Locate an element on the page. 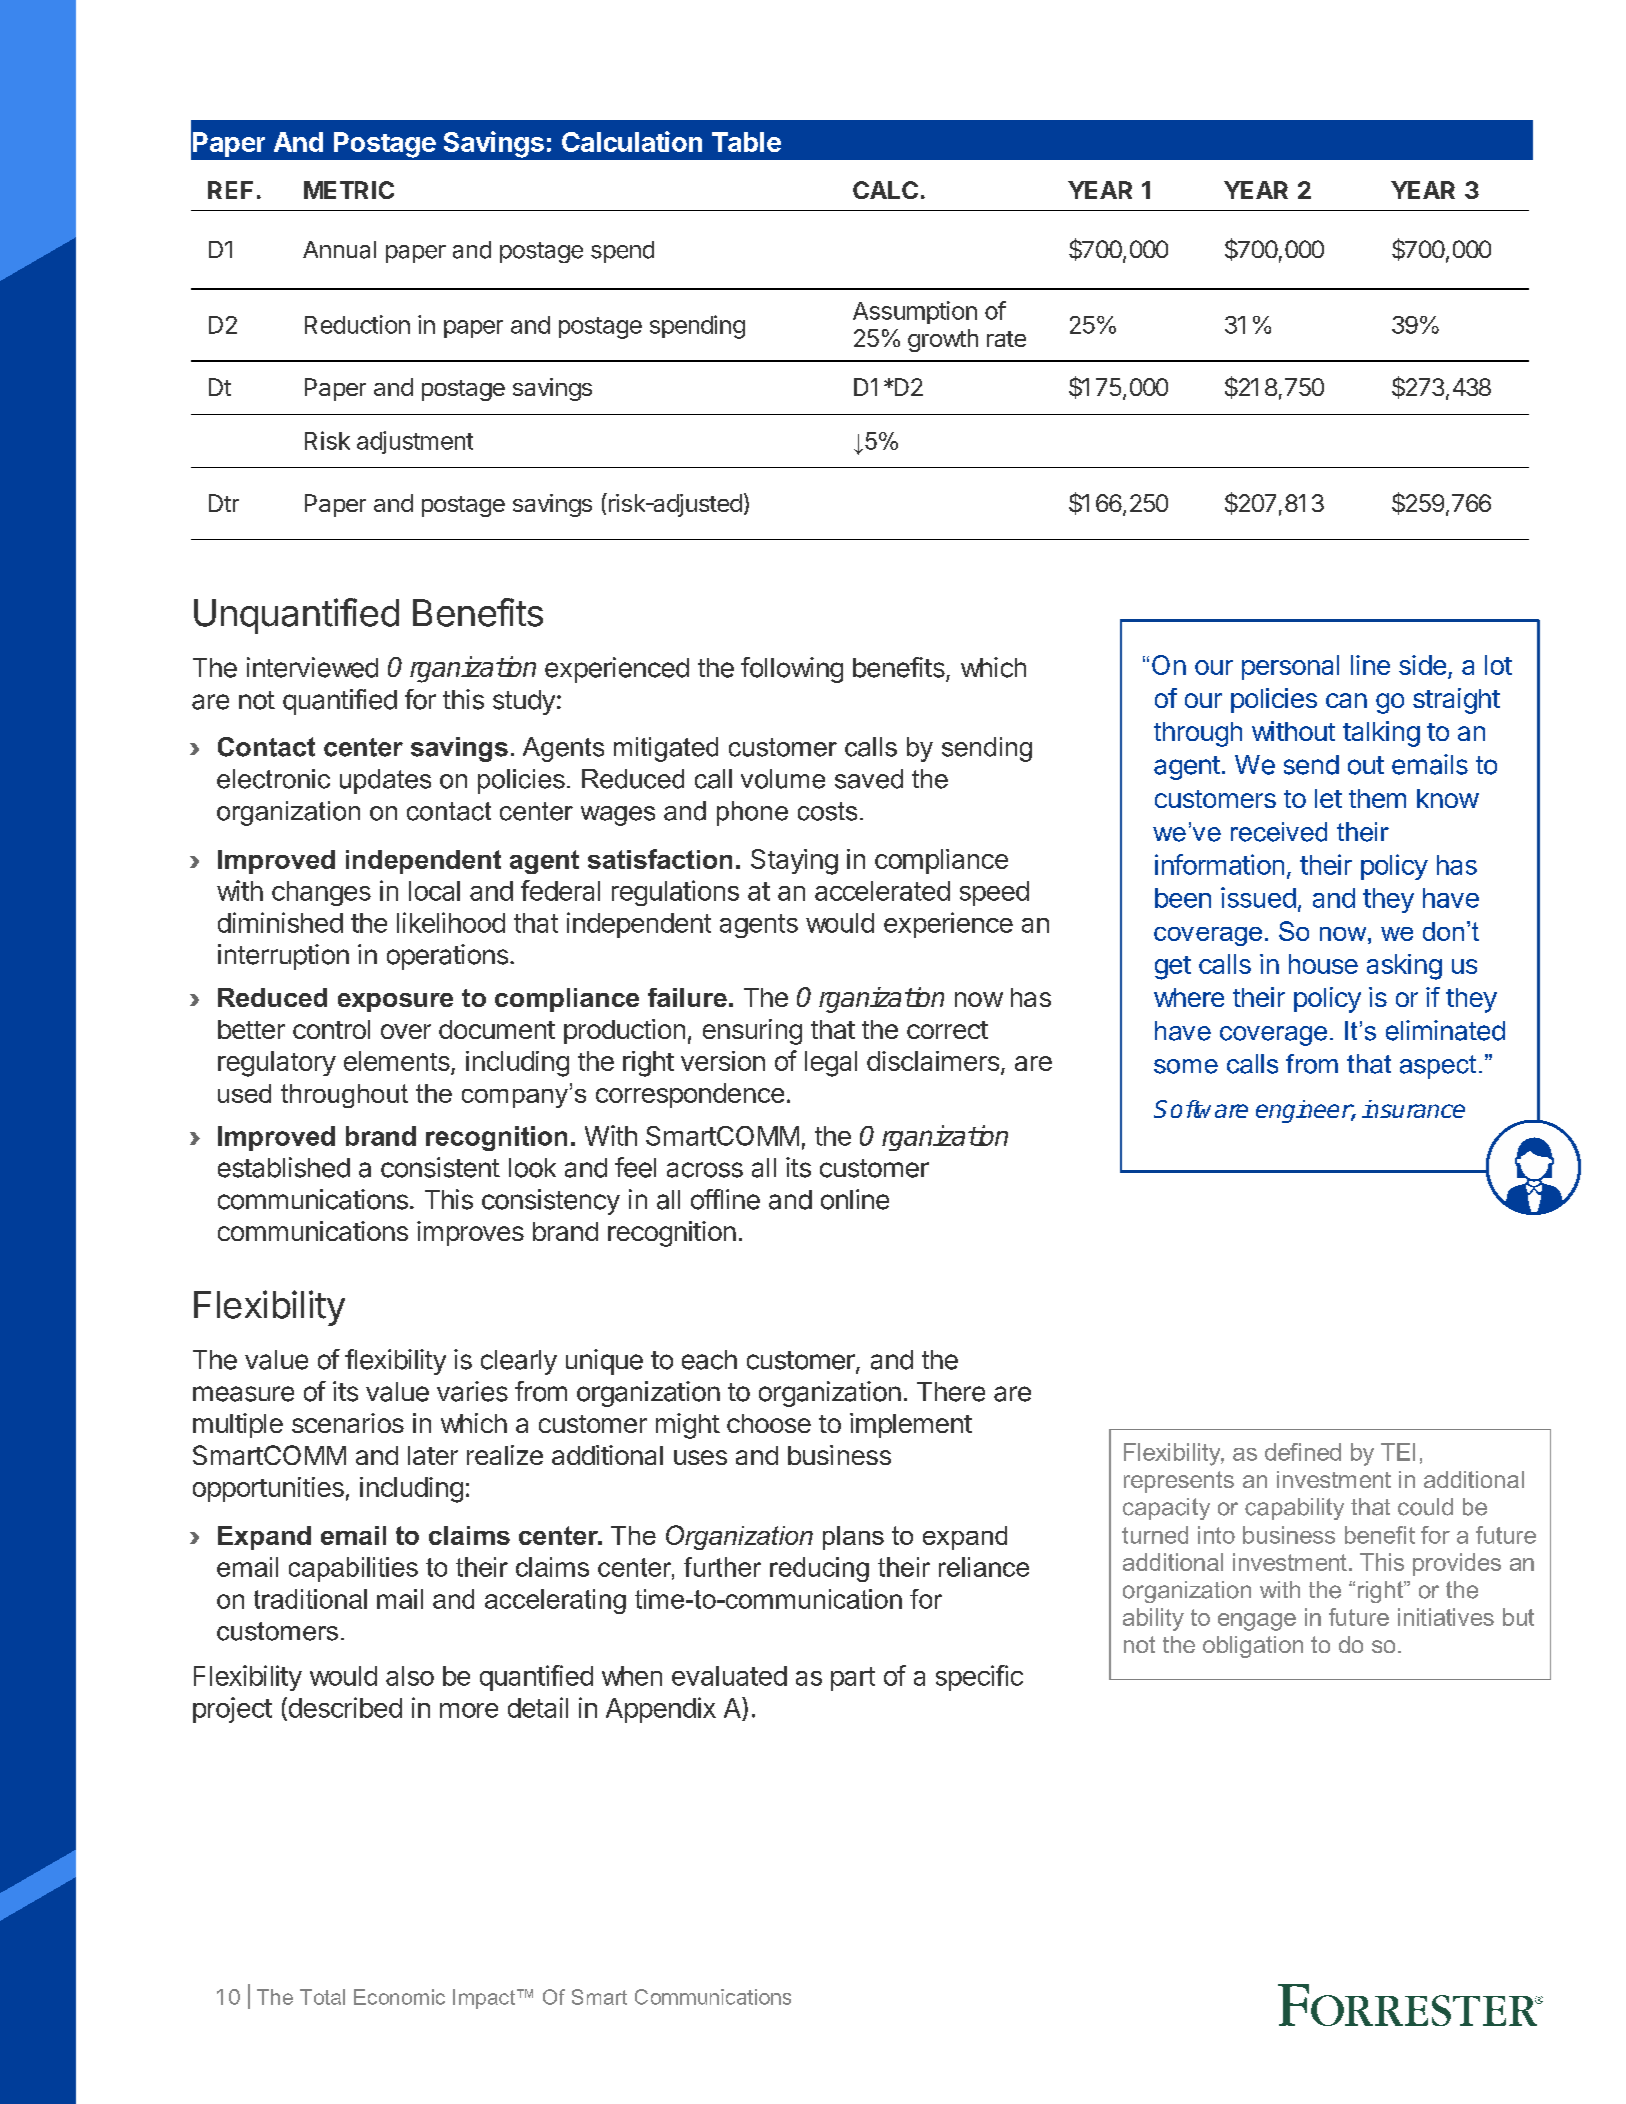 This image has width=1626, height=2104. METRIC is located at coordinates (349, 190).
